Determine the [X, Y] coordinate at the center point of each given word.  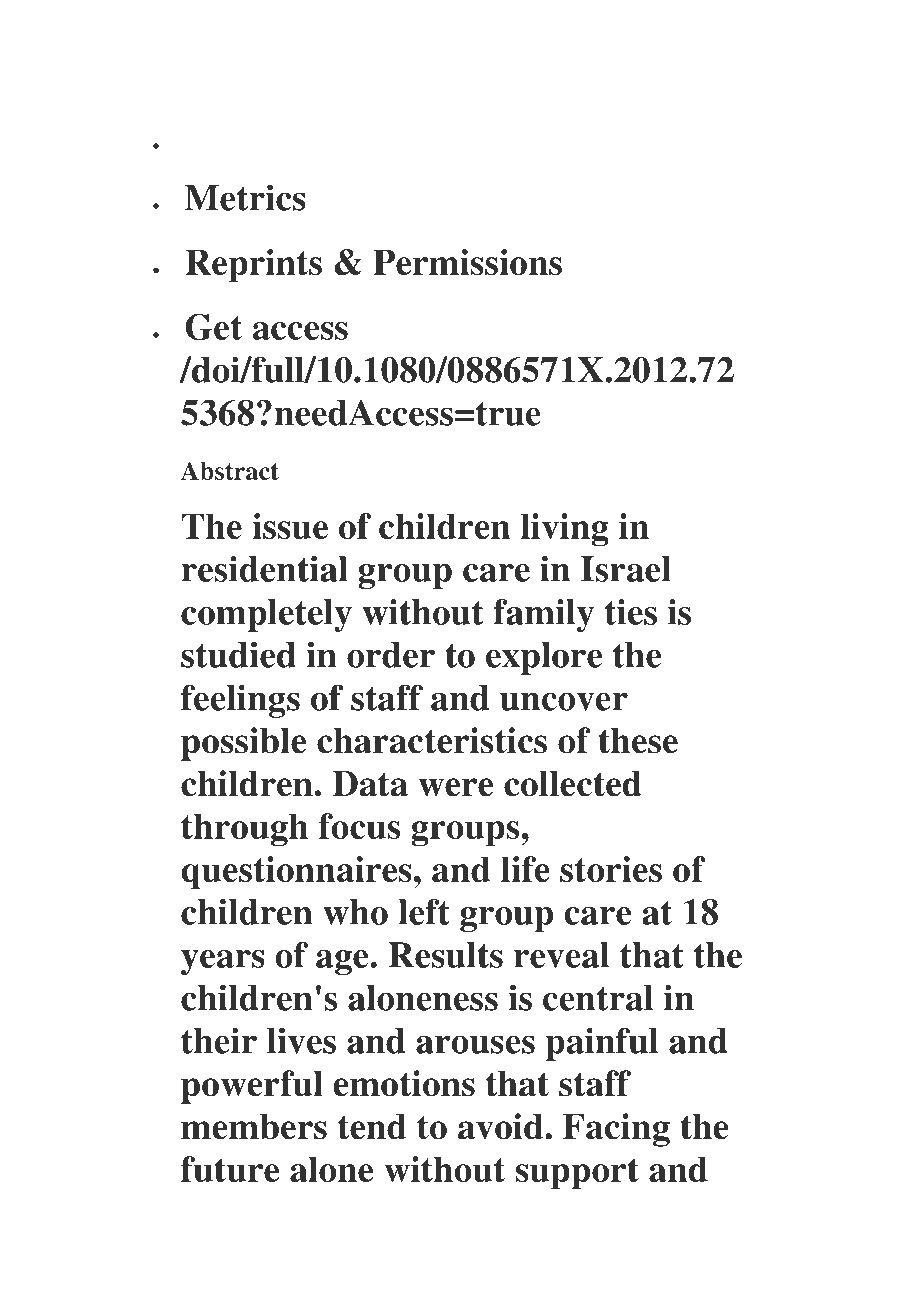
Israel [626, 569]
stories [611, 869]
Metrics [245, 197]
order [391, 655]
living [565, 530]
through [244, 830]
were [455, 787]
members [254, 1127]
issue [290, 526]
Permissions [467, 262]
